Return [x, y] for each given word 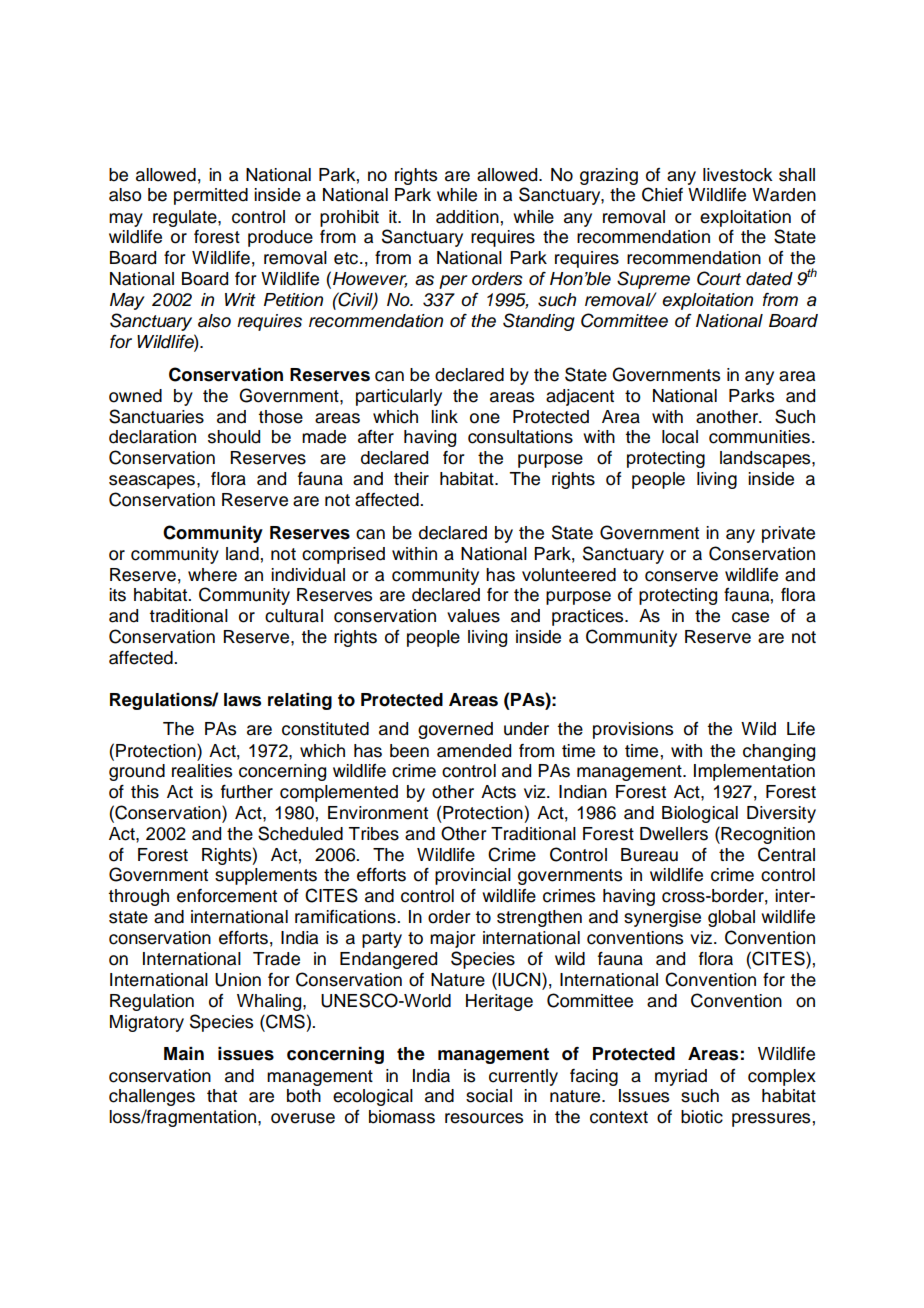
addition [467, 217]
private [788, 534]
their [411, 479]
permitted [211, 196]
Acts [498, 792]
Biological [700, 814]
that [222, 1096]
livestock [738, 175]
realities [202, 771]
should [234, 437]
